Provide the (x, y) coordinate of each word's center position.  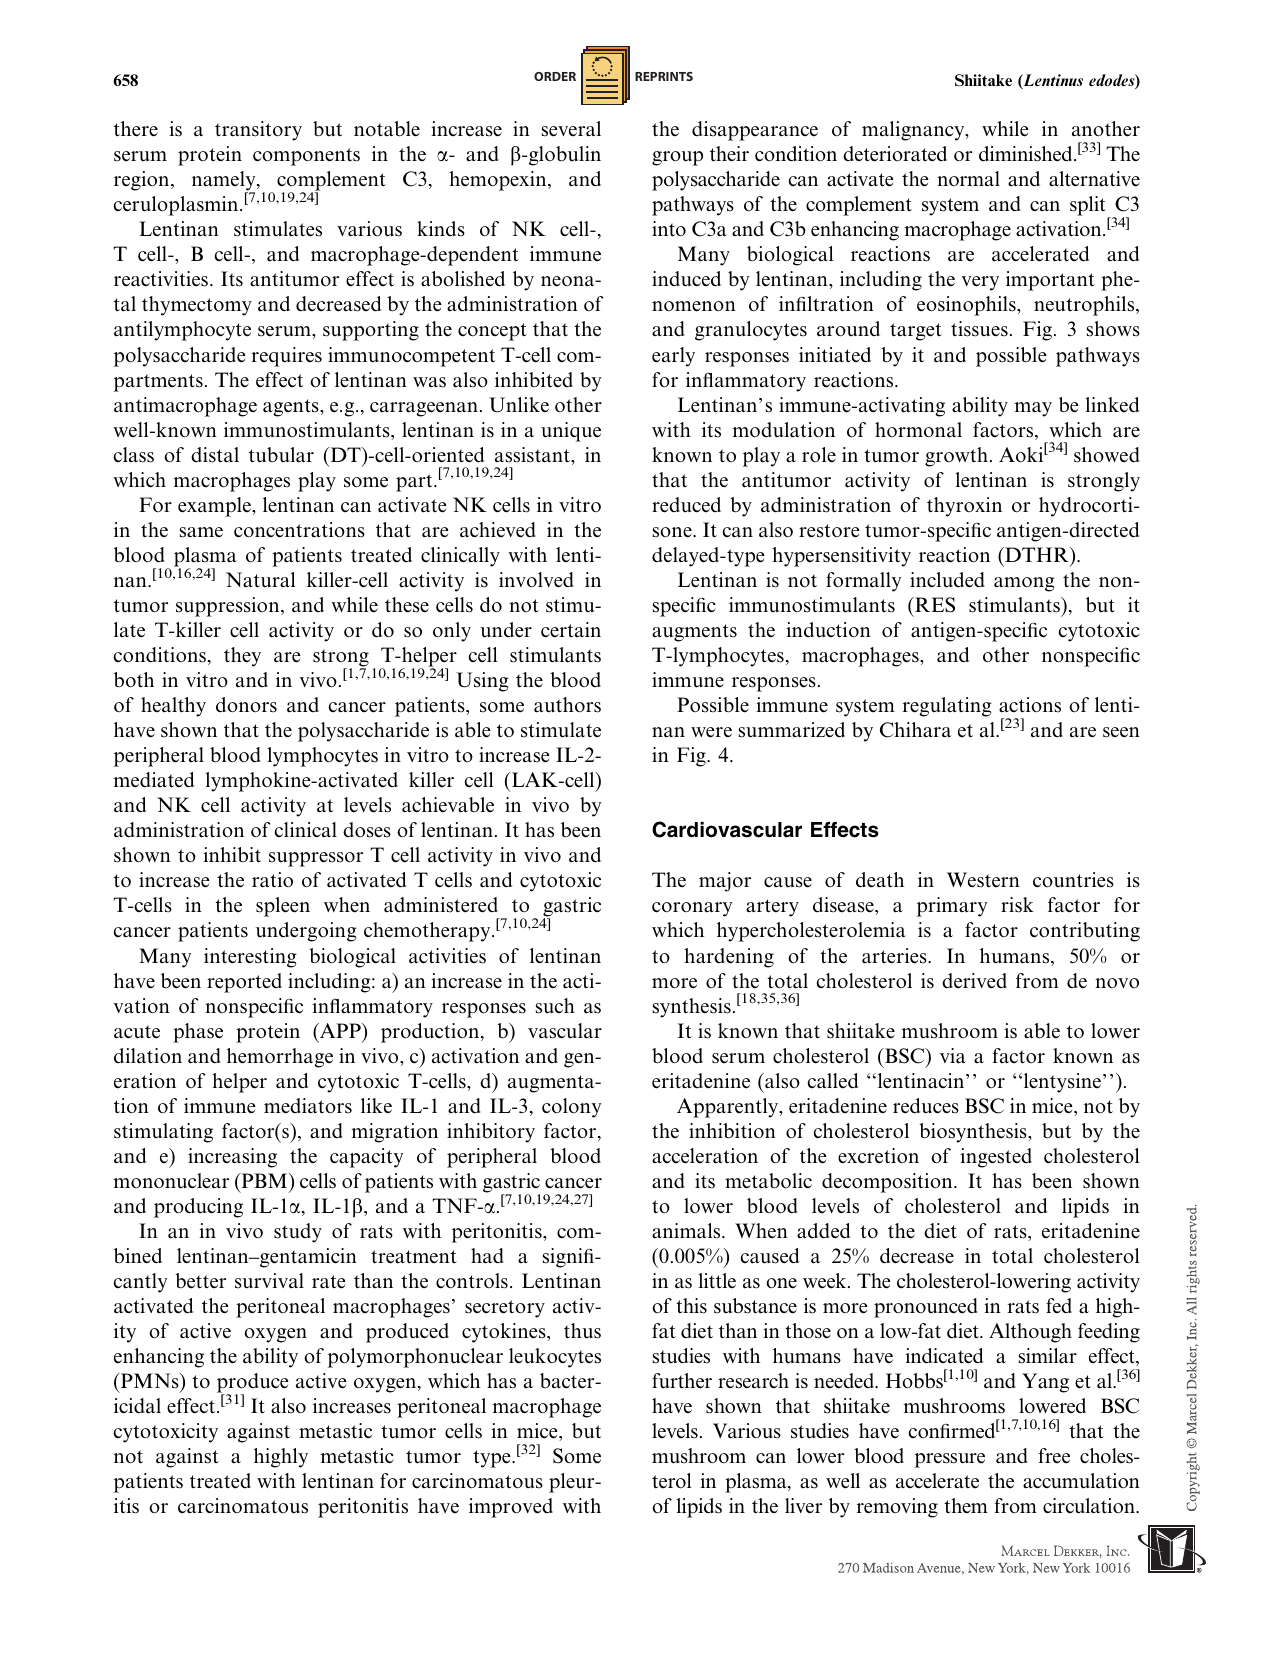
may (1033, 409)
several (571, 129)
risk (1017, 905)
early (673, 357)
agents (292, 408)
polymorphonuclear (415, 1358)
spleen (283, 907)
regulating (947, 707)
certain (571, 630)
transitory (258, 131)
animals (687, 1231)
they (242, 657)
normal (968, 178)
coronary (692, 909)
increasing (232, 1158)
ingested (996, 1158)
